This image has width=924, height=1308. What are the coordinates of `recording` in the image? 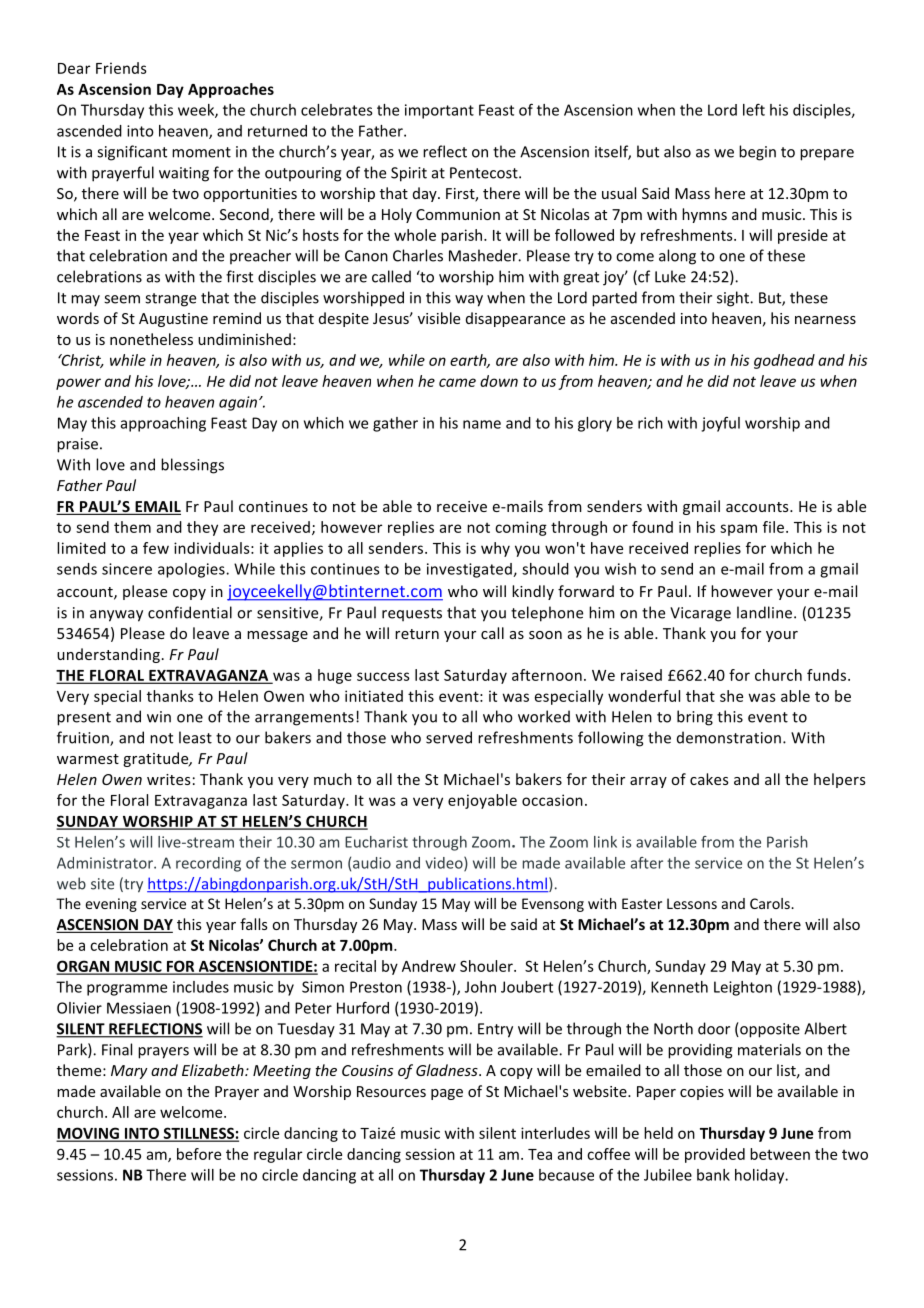 It's located at (208, 864).
